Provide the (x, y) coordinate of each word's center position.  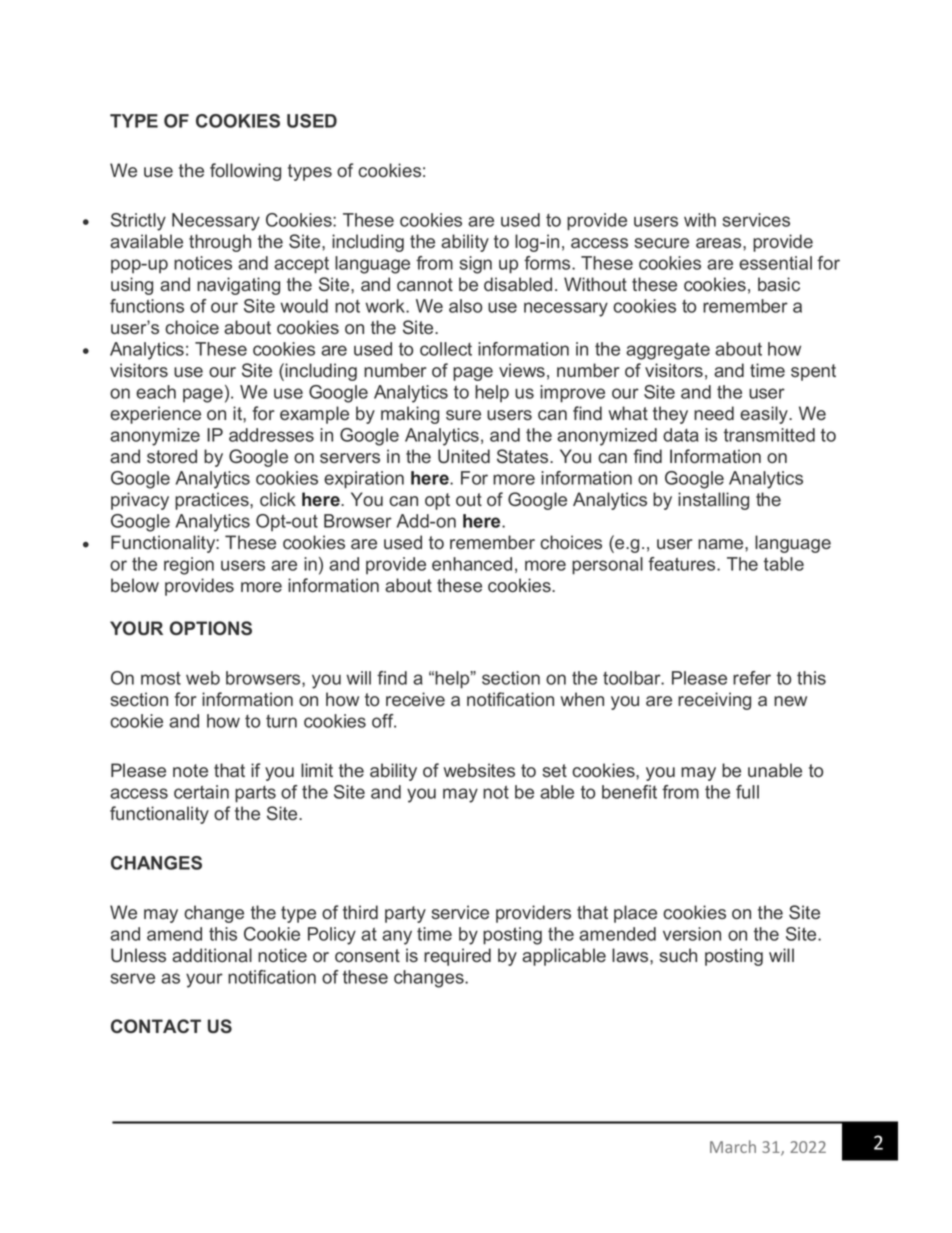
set (554, 771)
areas (720, 243)
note (190, 771)
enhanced (472, 564)
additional (212, 955)
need (714, 413)
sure (463, 415)
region (189, 566)
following (245, 172)
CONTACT (156, 1026)
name (722, 544)
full (747, 792)
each (156, 392)
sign (476, 265)
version (692, 934)
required (457, 957)
